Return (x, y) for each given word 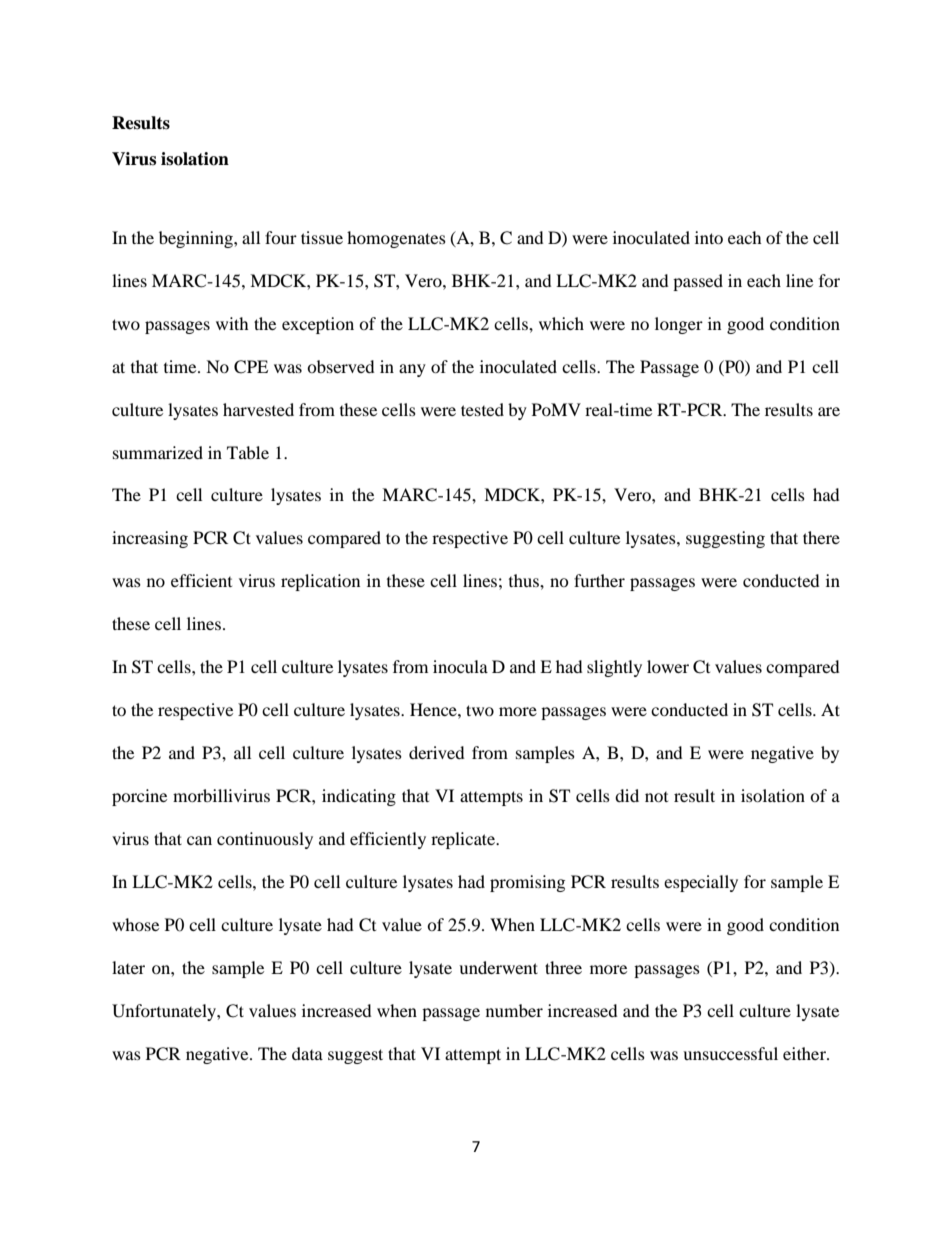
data (307, 1053)
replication (320, 582)
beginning (197, 239)
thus (525, 580)
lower (668, 666)
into (709, 237)
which (561, 323)
